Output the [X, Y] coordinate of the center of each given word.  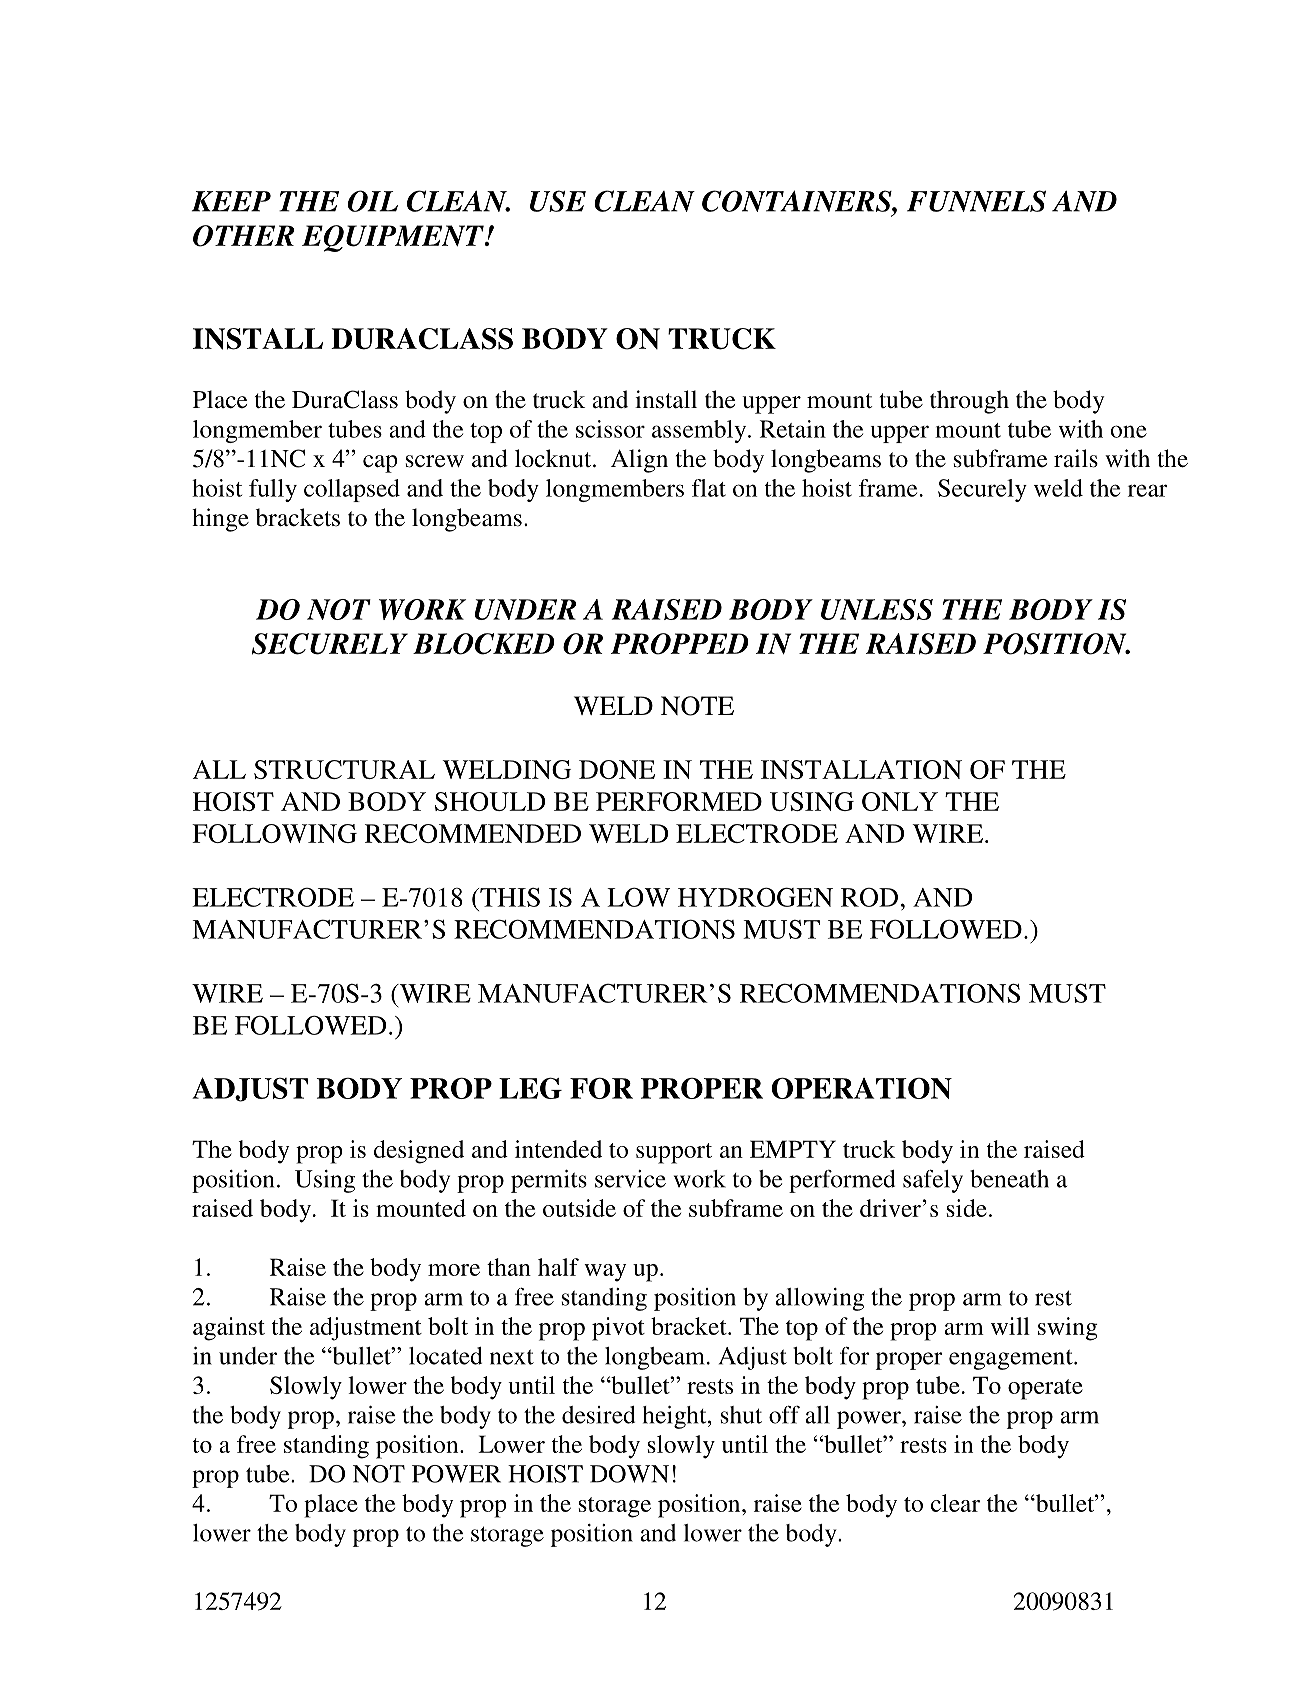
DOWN [629, 1474]
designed [419, 1152]
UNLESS [877, 609]
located [445, 1356]
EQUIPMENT [394, 238]
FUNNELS [976, 201]
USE [558, 201]
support [674, 1153]
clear [955, 1503]
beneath [1009, 1179]
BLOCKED [484, 644]
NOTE [697, 706]
